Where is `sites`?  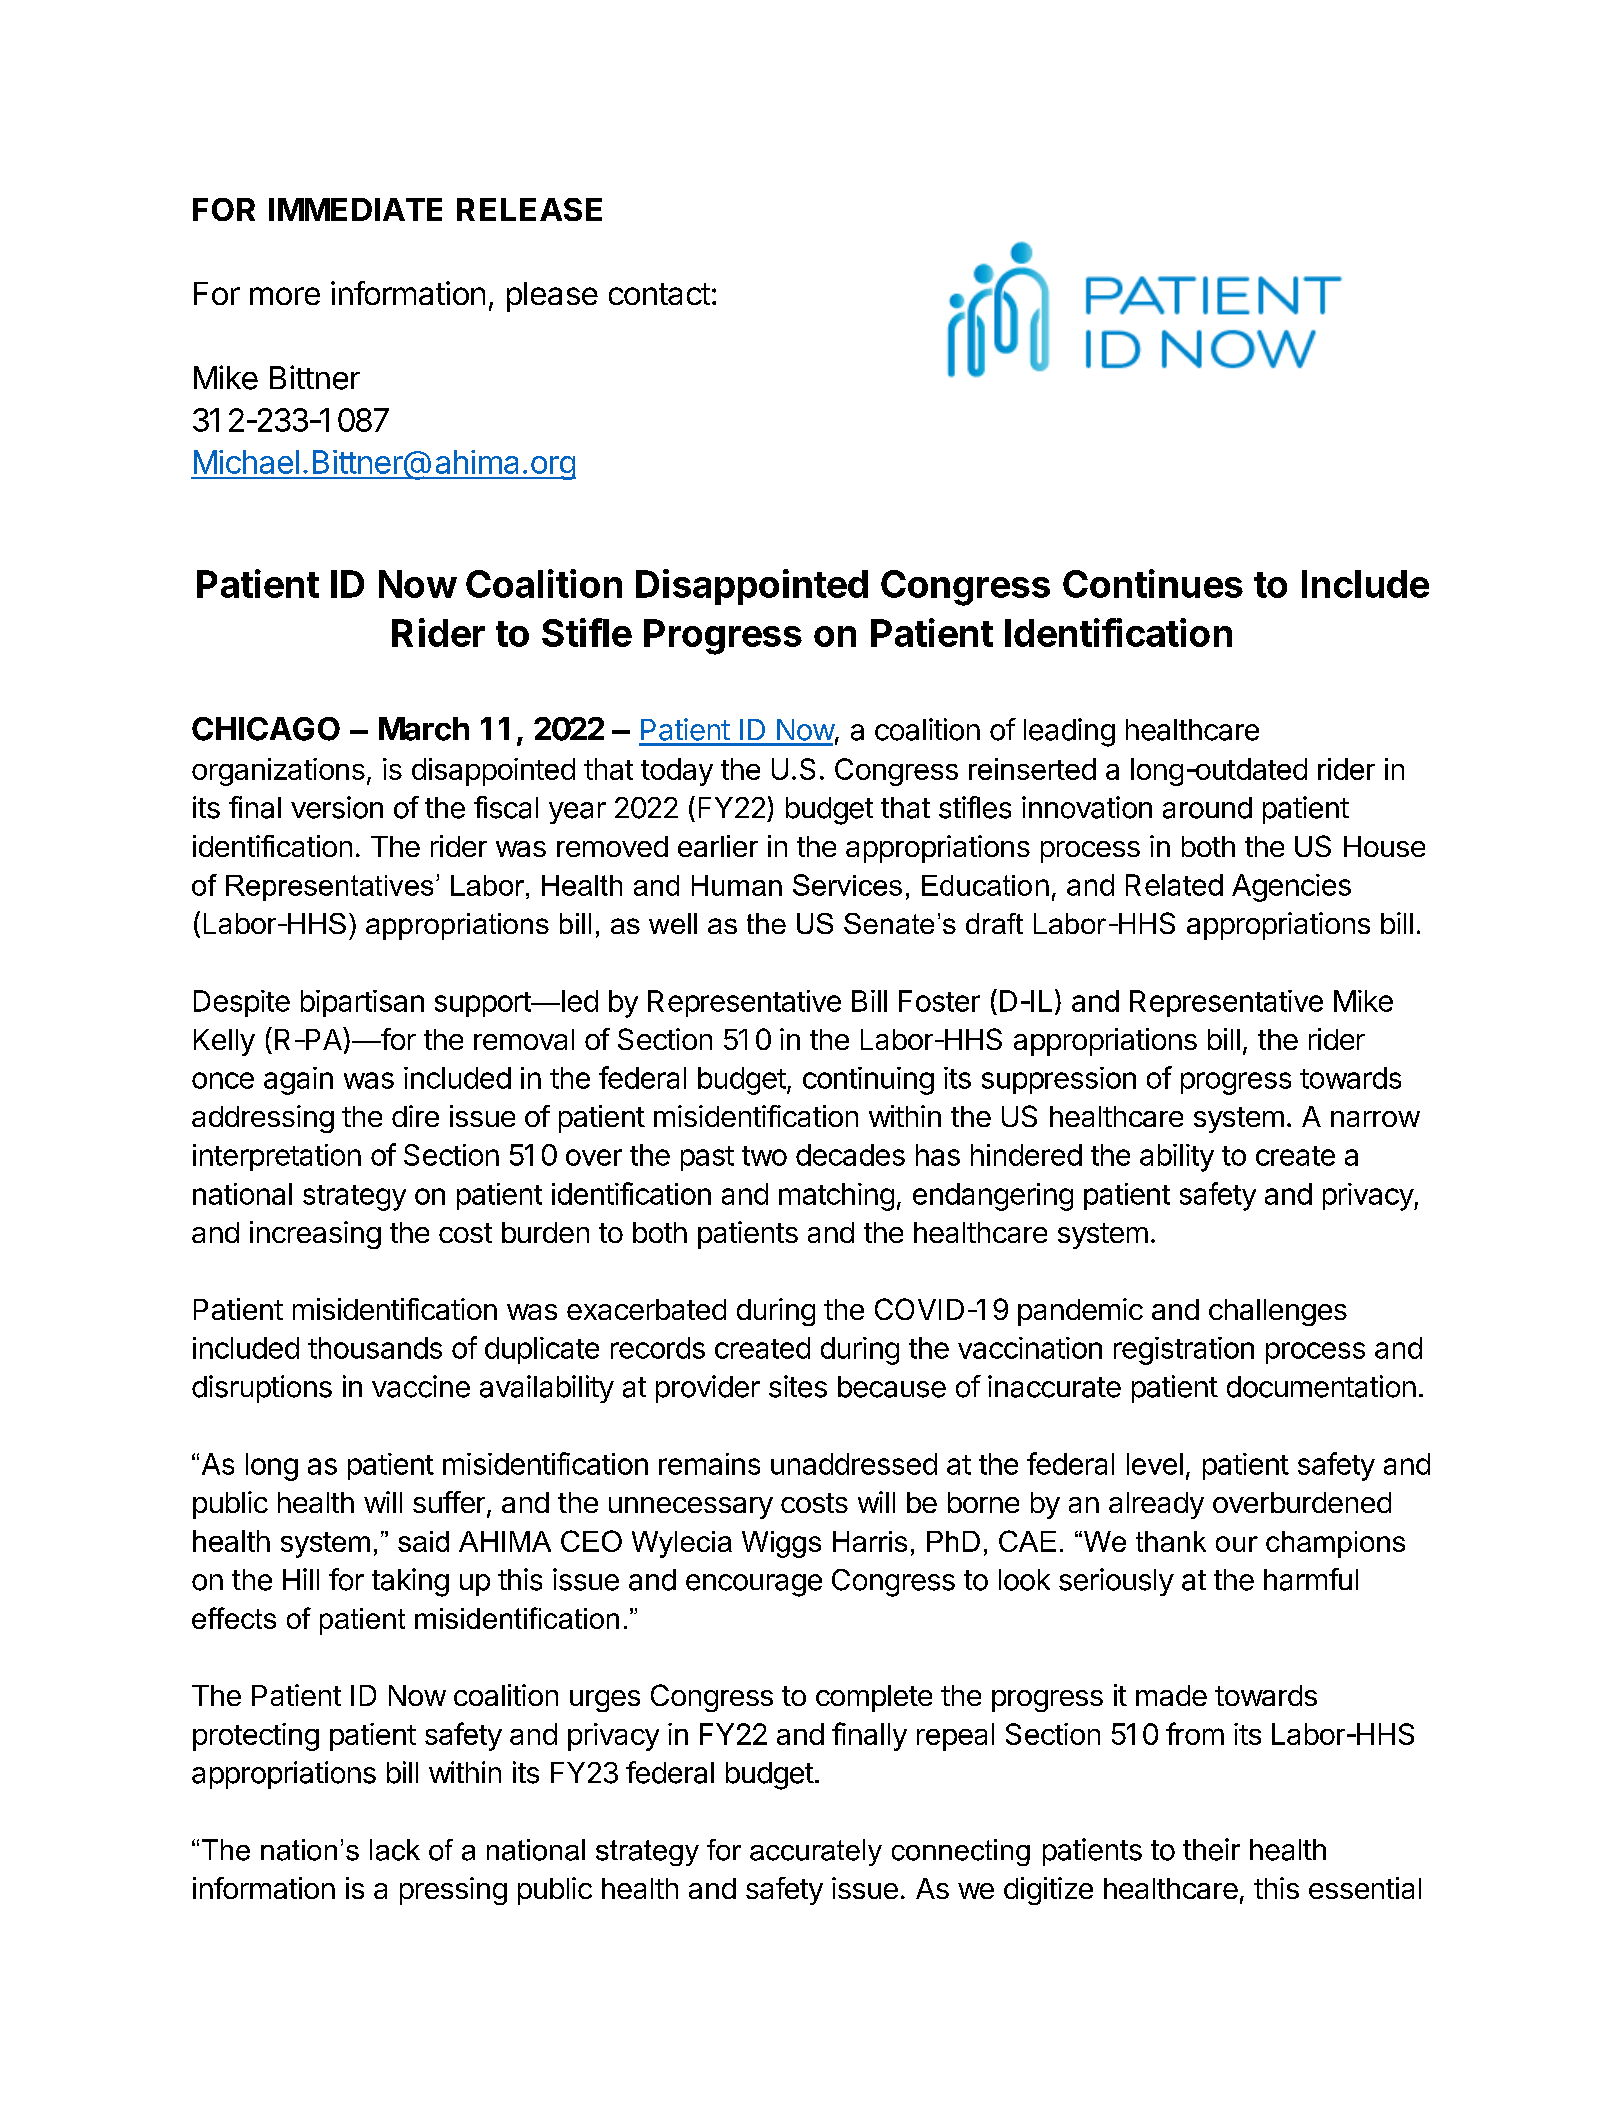
sites is located at coordinates (798, 1386).
